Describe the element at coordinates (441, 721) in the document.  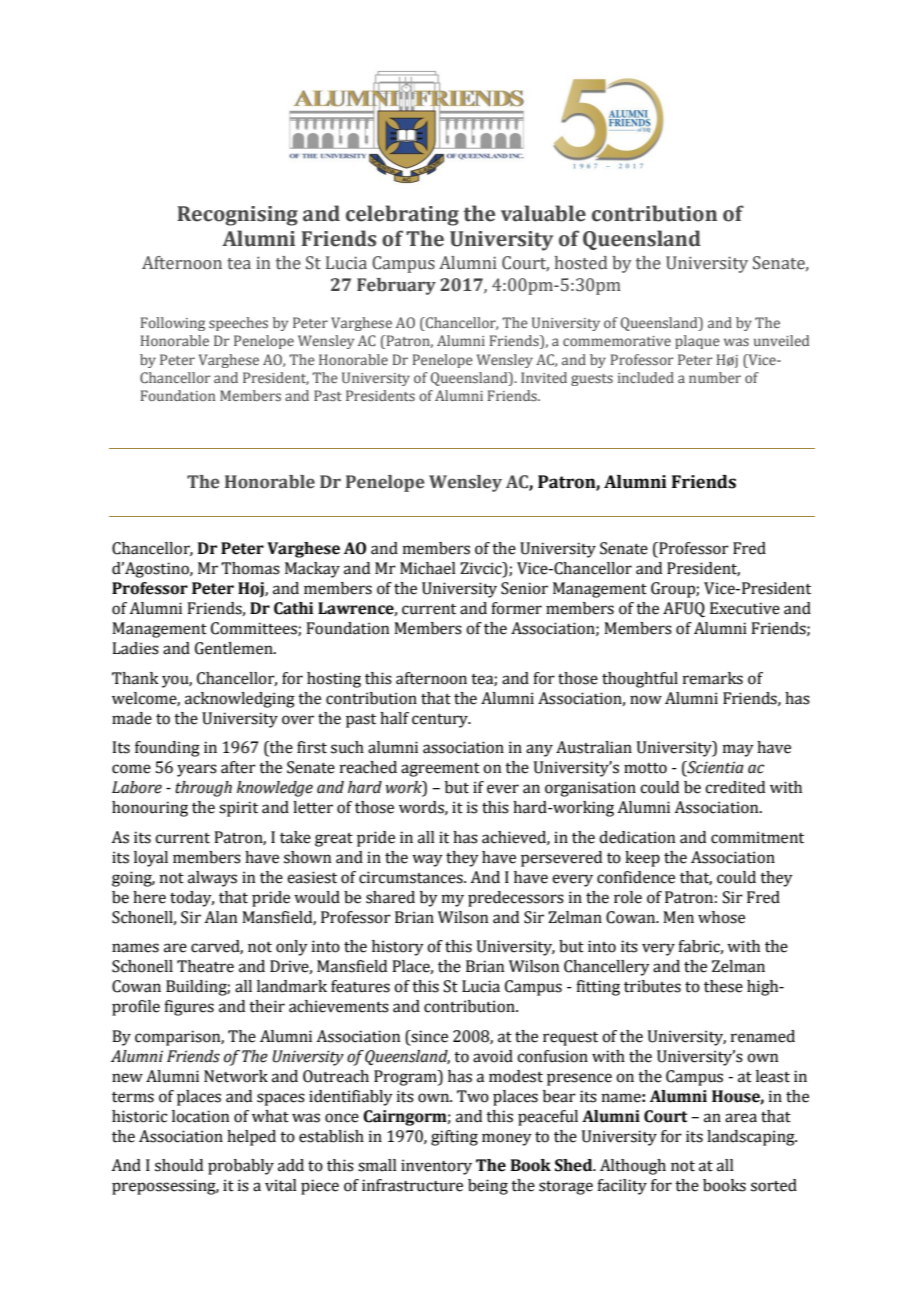
I see `century` at that location.
